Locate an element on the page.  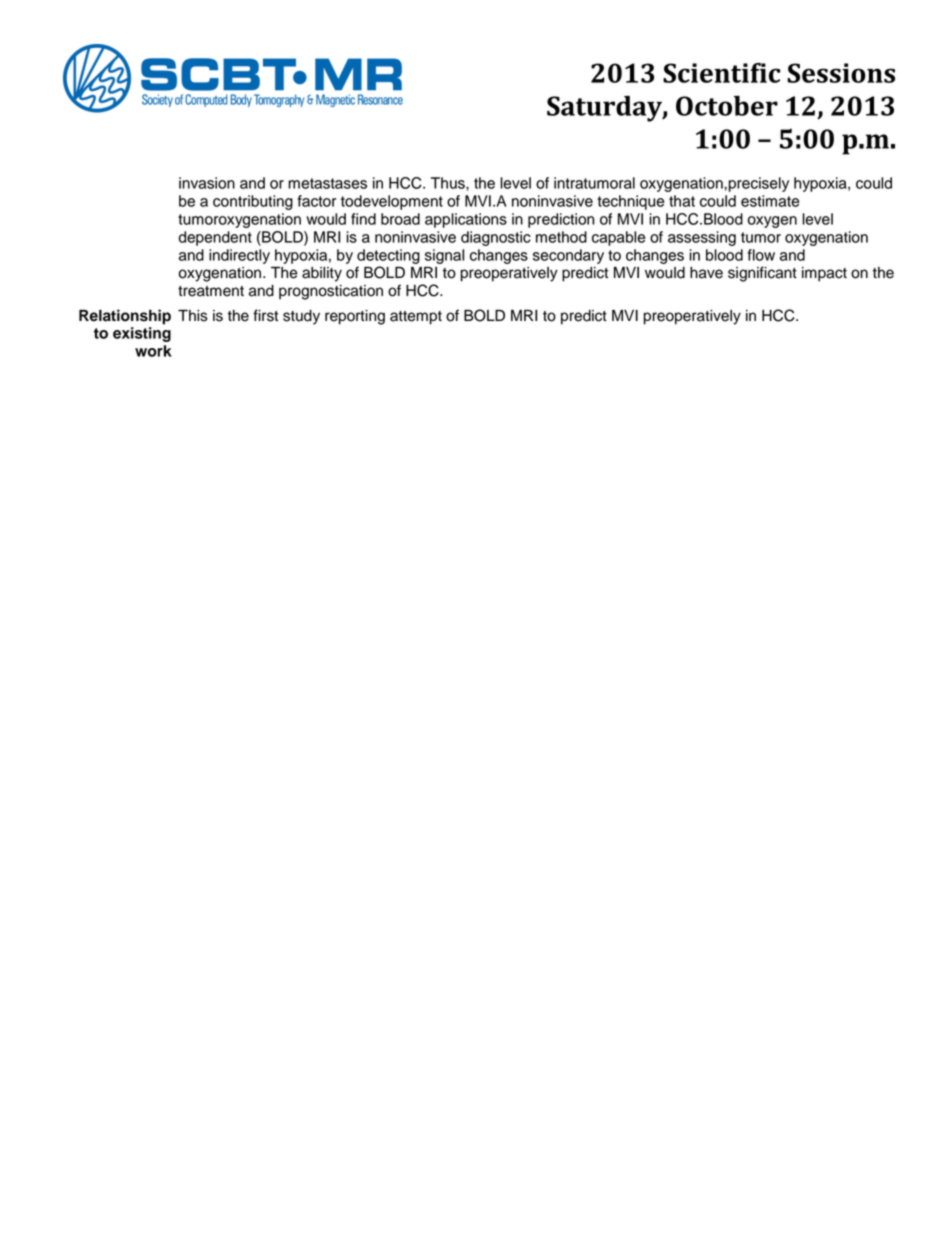
significant is located at coordinates (762, 274).
